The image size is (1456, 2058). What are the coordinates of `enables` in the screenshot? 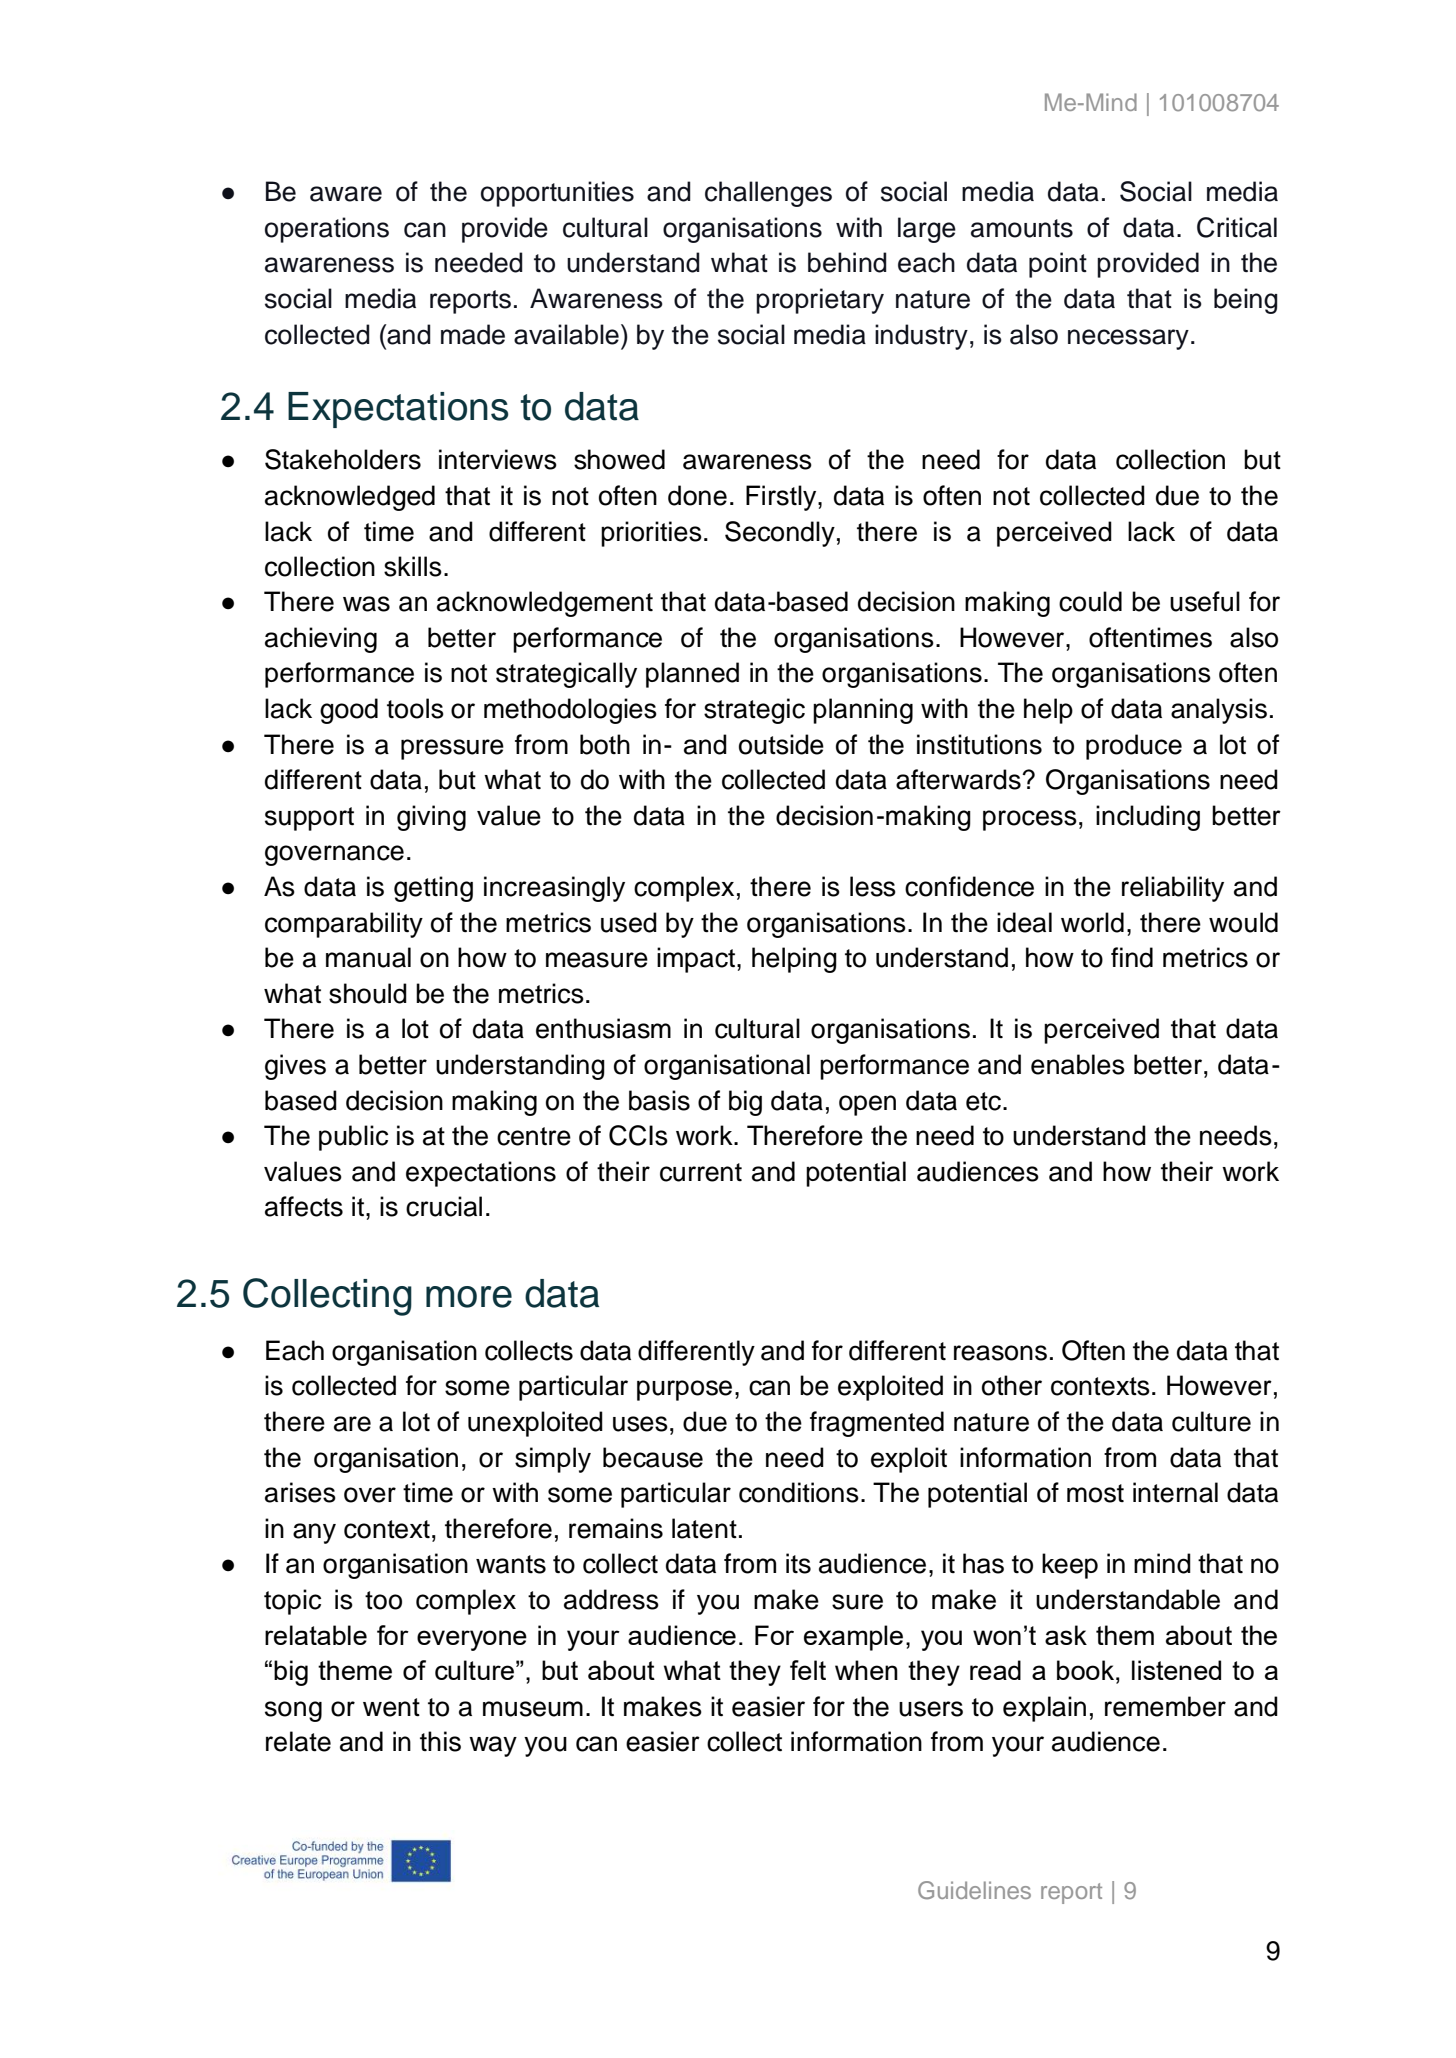 It's located at (1078, 1064).
